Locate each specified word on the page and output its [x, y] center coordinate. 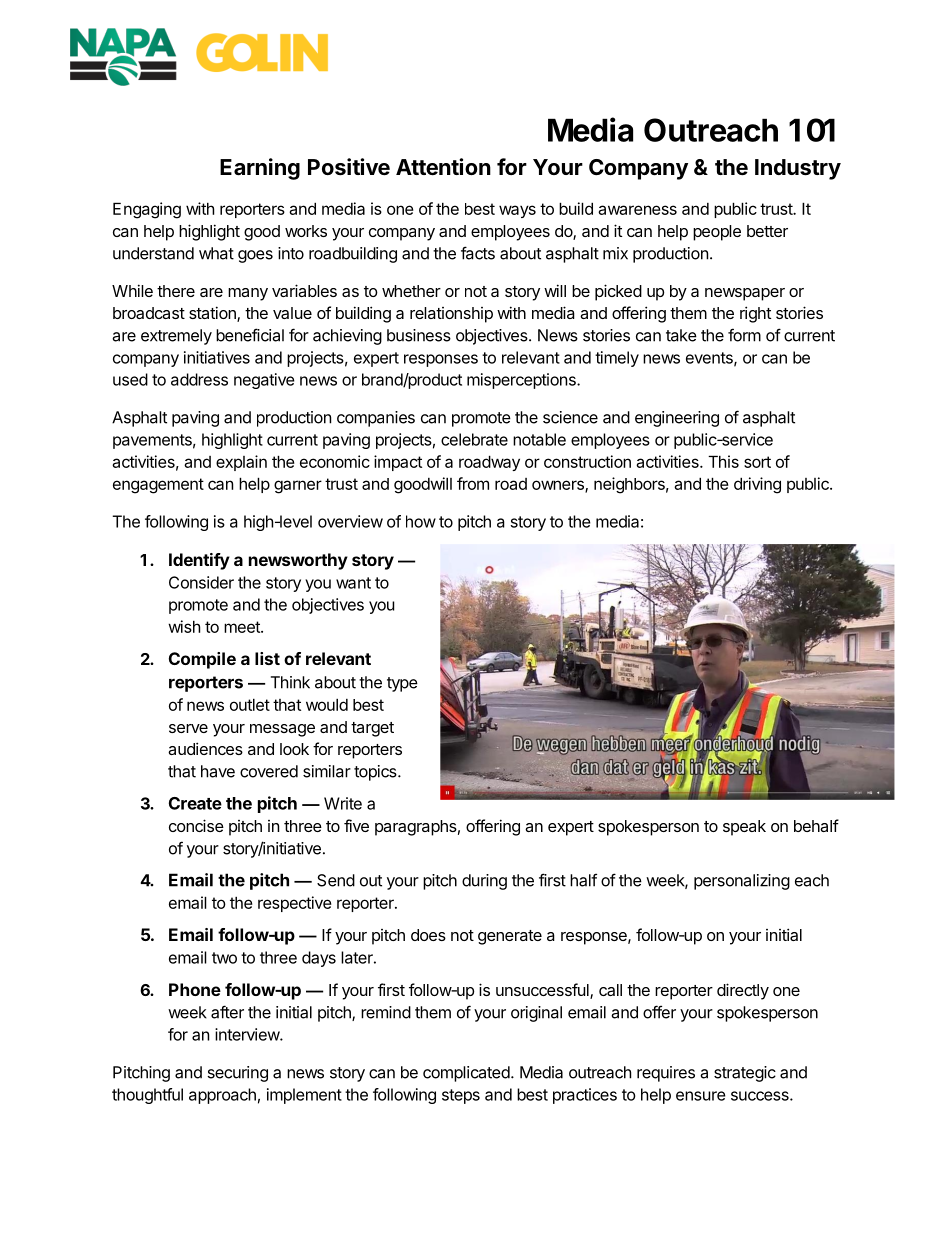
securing [237, 1074]
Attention [443, 167]
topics [376, 773]
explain [241, 463]
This [723, 461]
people [717, 233]
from [473, 483]
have [218, 771]
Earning [260, 169]
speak [744, 828]
